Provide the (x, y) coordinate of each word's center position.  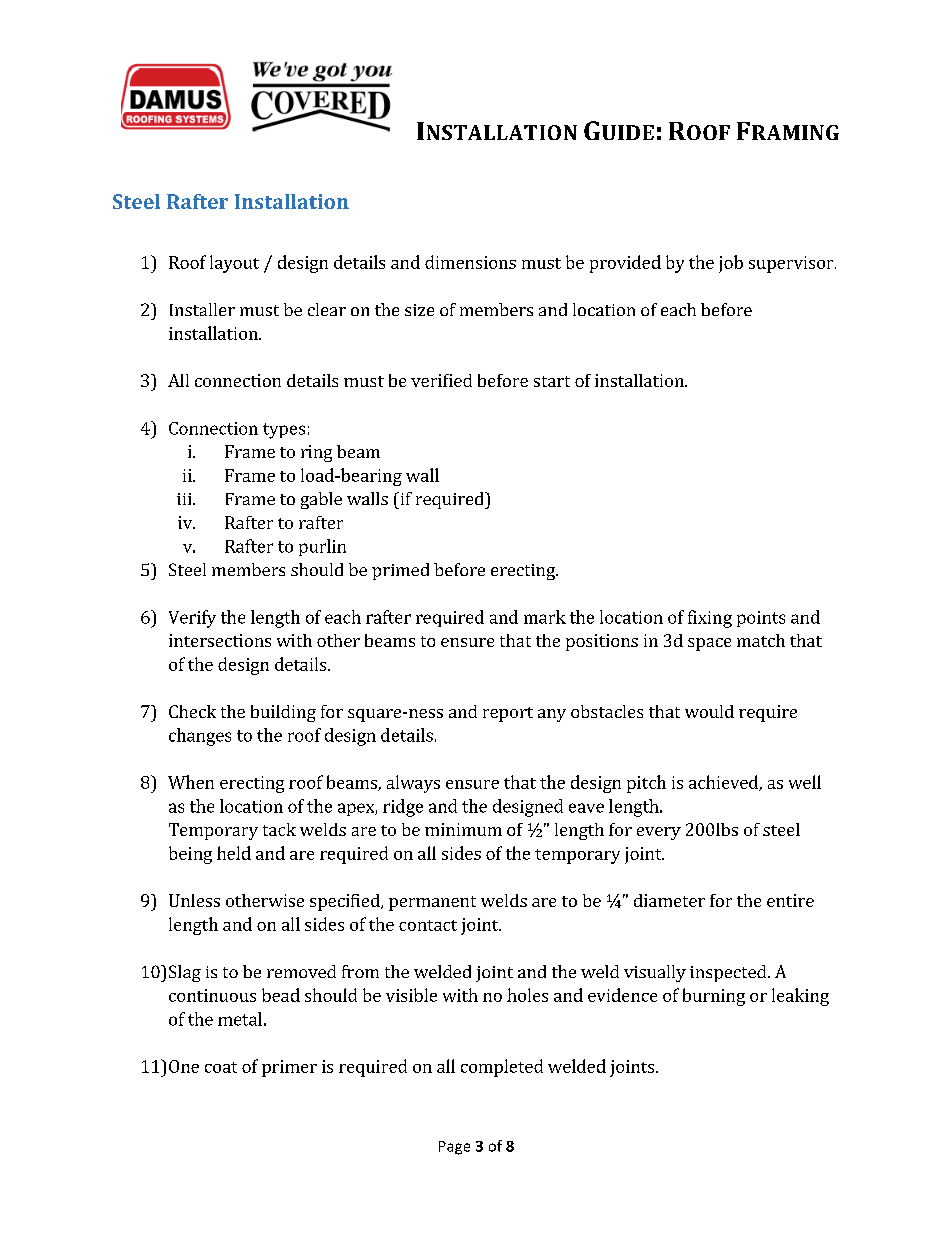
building (283, 713)
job (731, 264)
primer (289, 1068)
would (709, 711)
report (508, 714)
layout (234, 264)
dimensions (470, 262)
